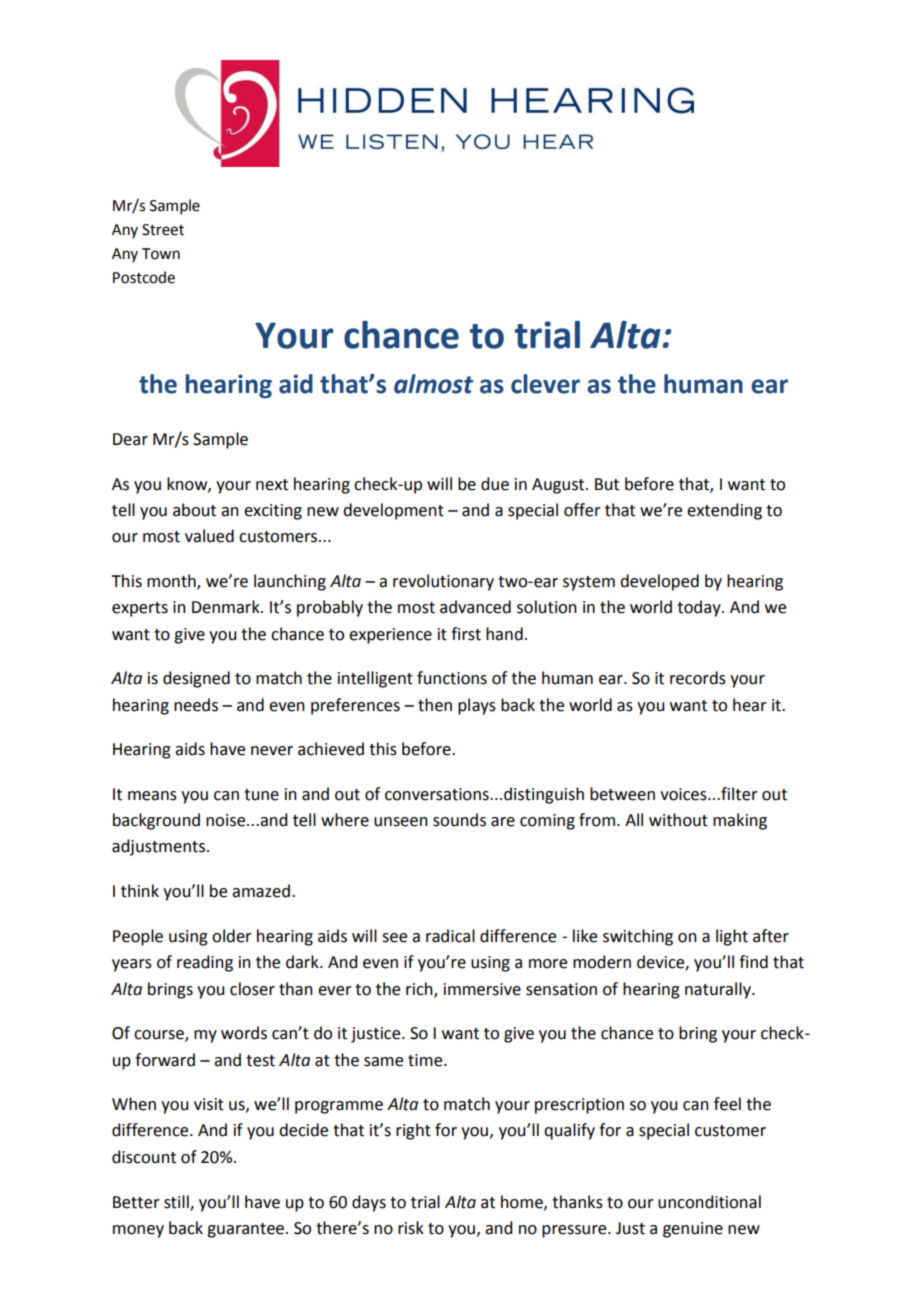 Image resolution: width=924 pixels, height=1308 pixels. Describe the element at coordinates (495, 484) in the screenshot. I see `due` at that location.
